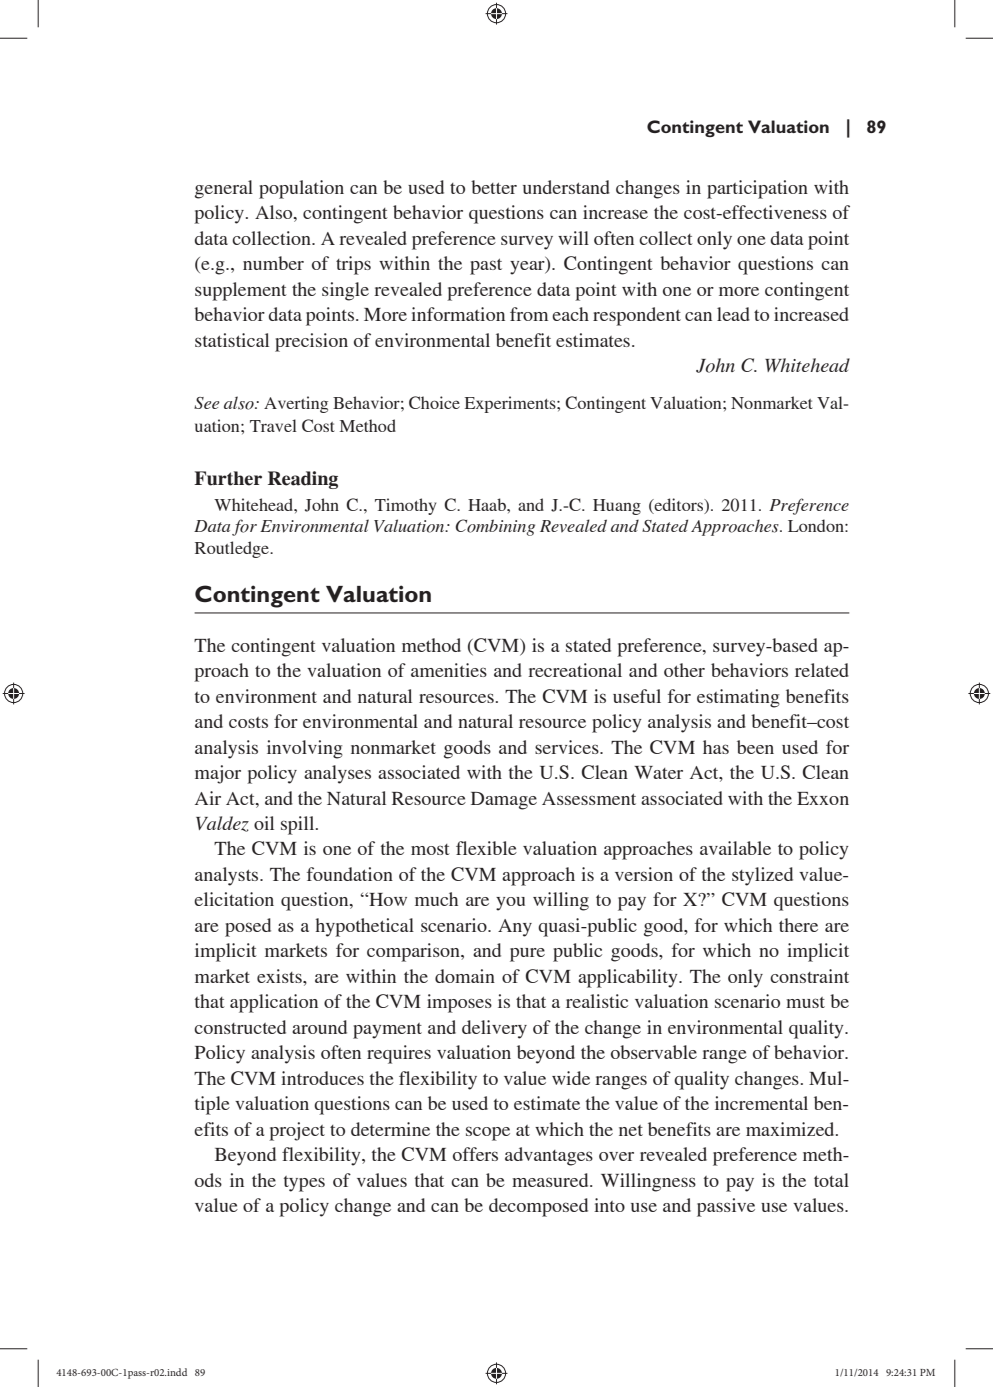 This screenshot has width=993, height=1387. I want to click on recreational, so click(575, 670).
